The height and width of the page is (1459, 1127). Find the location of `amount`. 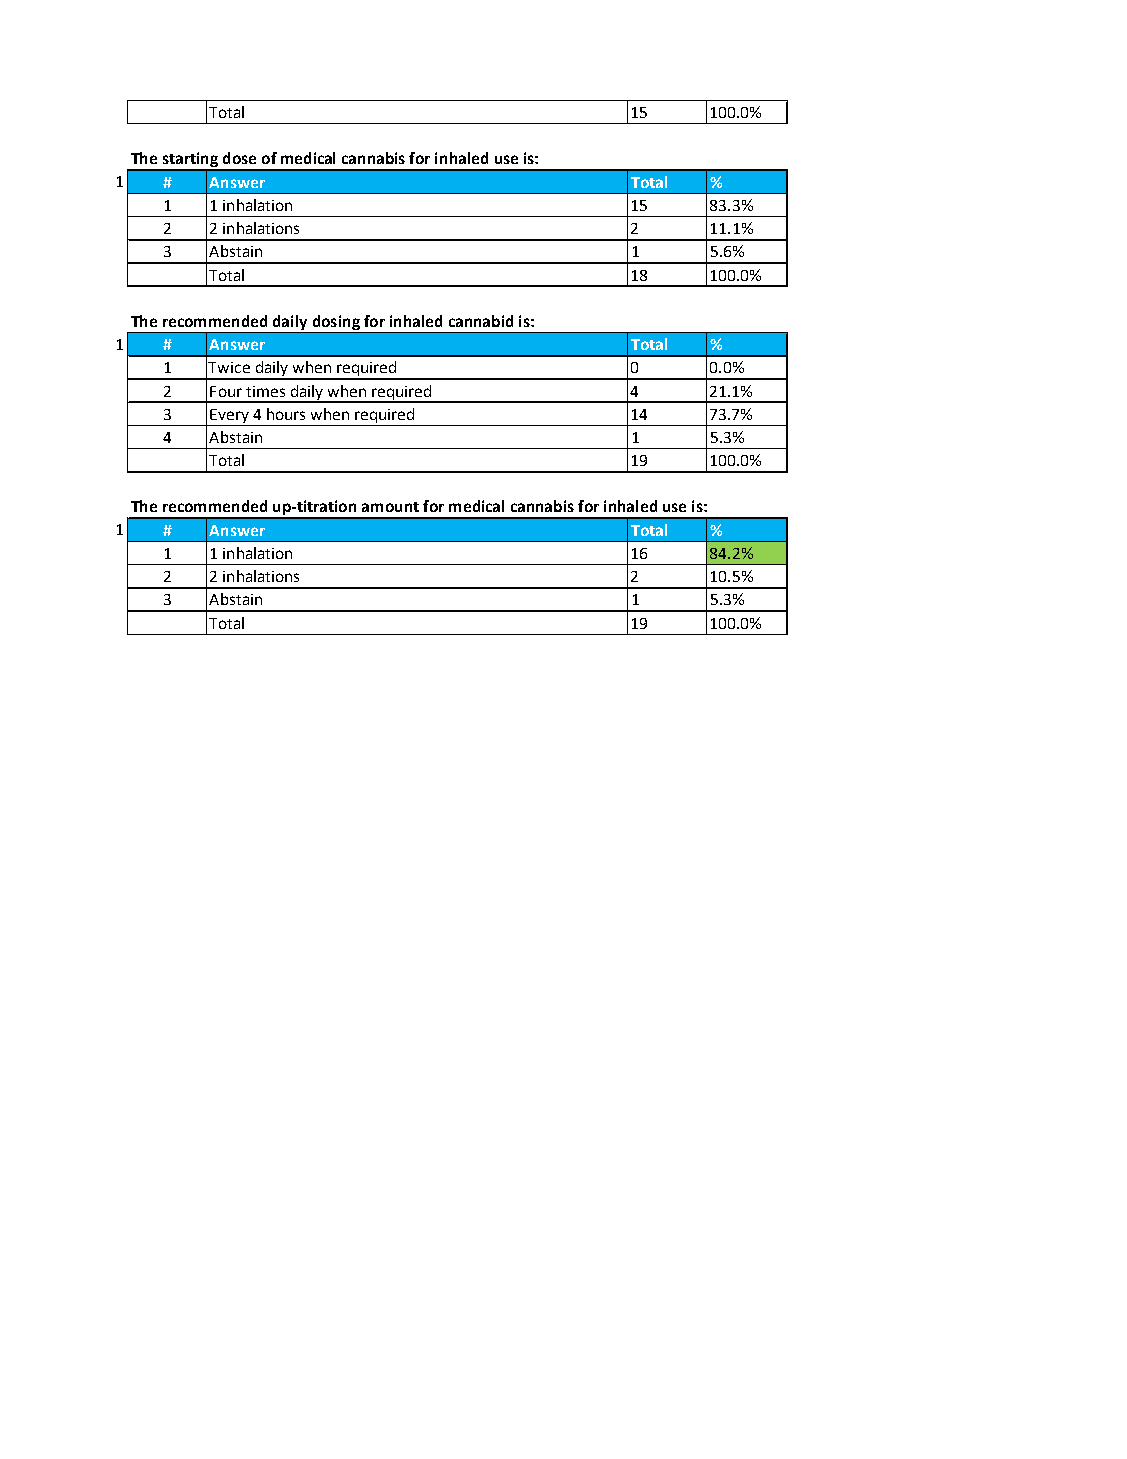

amount is located at coordinates (390, 507).
